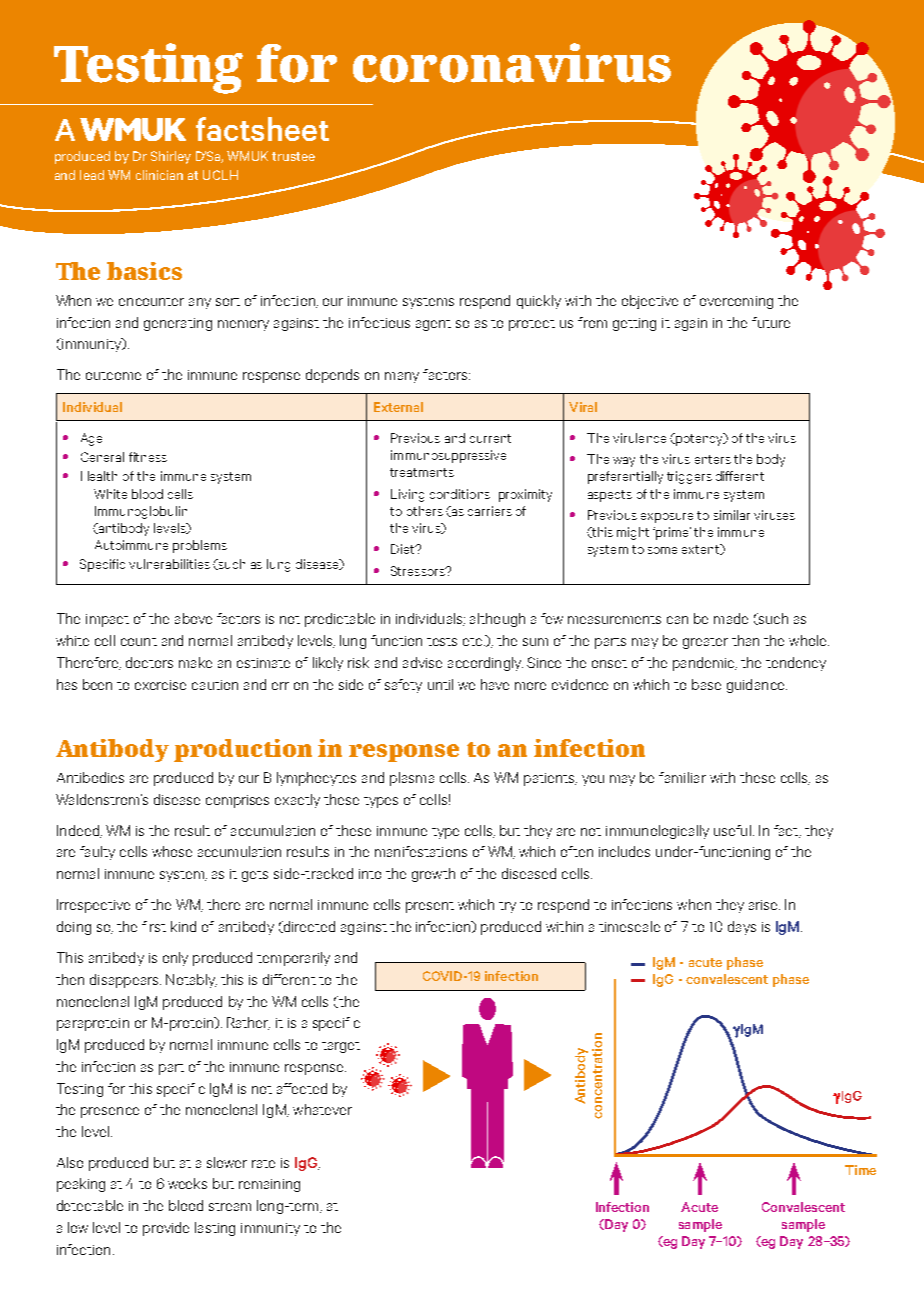  I want to click on present, so click(430, 907).
